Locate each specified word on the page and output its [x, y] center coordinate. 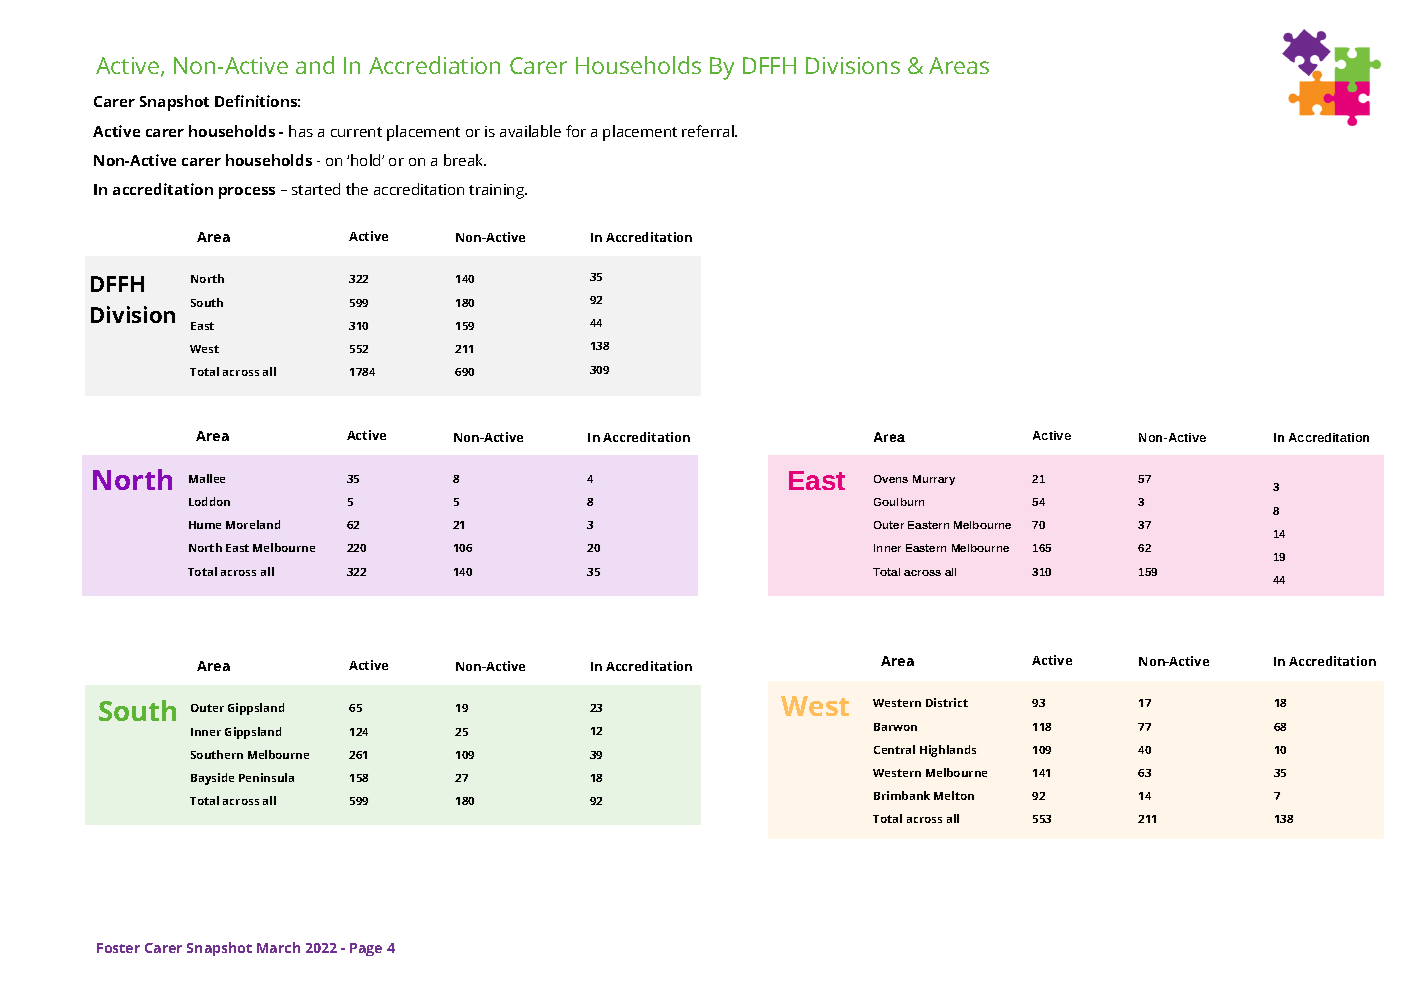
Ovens [891, 479]
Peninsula [266, 777]
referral [709, 131]
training [497, 191]
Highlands [948, 751]
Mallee [207, 478]
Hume [205, 525]
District [947, 702]
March [278, 947]
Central [894, 749]
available [530, 131]
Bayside [212, 779]
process [247, 193]
